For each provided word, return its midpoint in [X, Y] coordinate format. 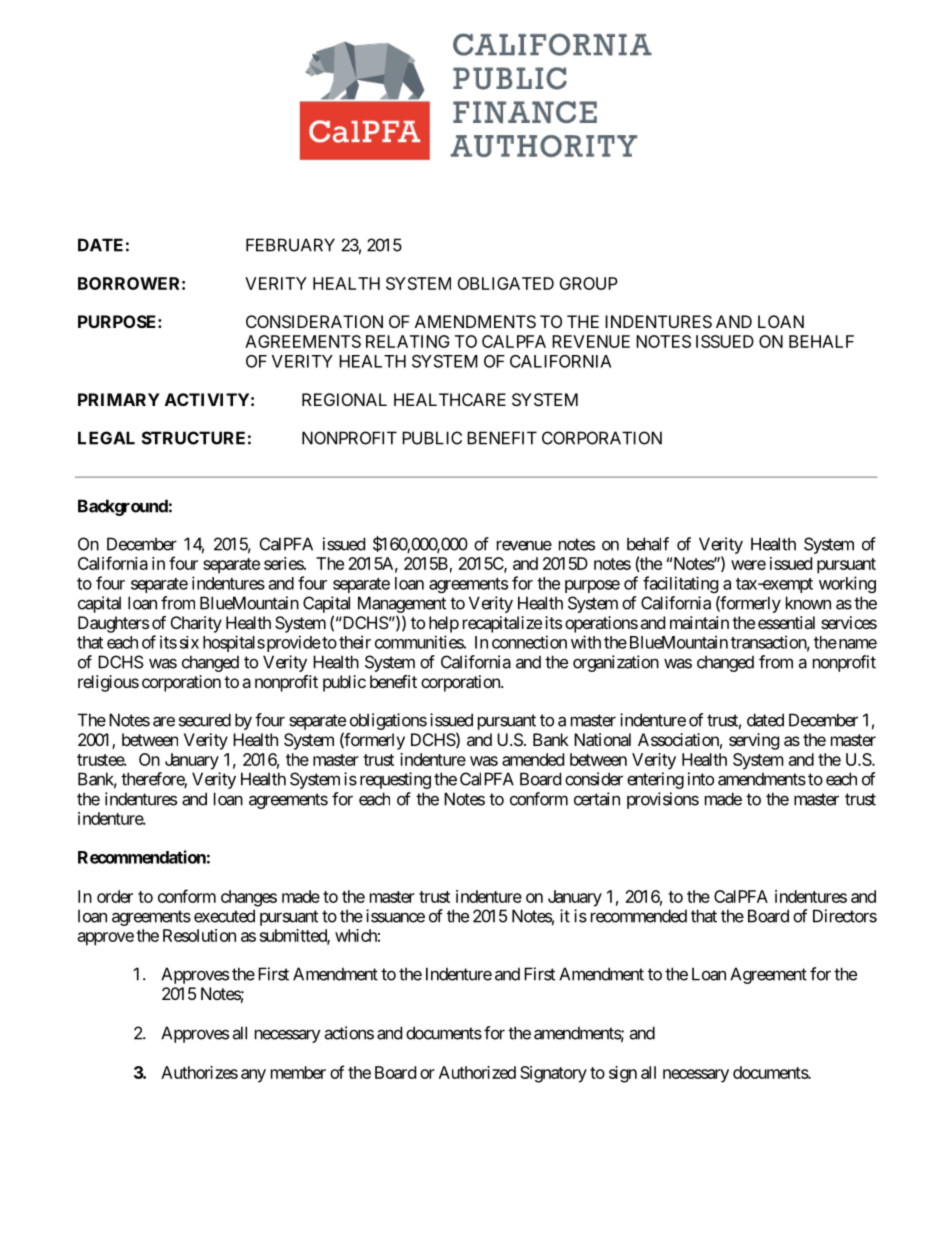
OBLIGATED [505, 283]
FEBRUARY [290, 245]
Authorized [477, 1072]
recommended [639, 916]
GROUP [588, 283]
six [189, 642]
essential [786, 622]
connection [529, 642]
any [253, 1076]
